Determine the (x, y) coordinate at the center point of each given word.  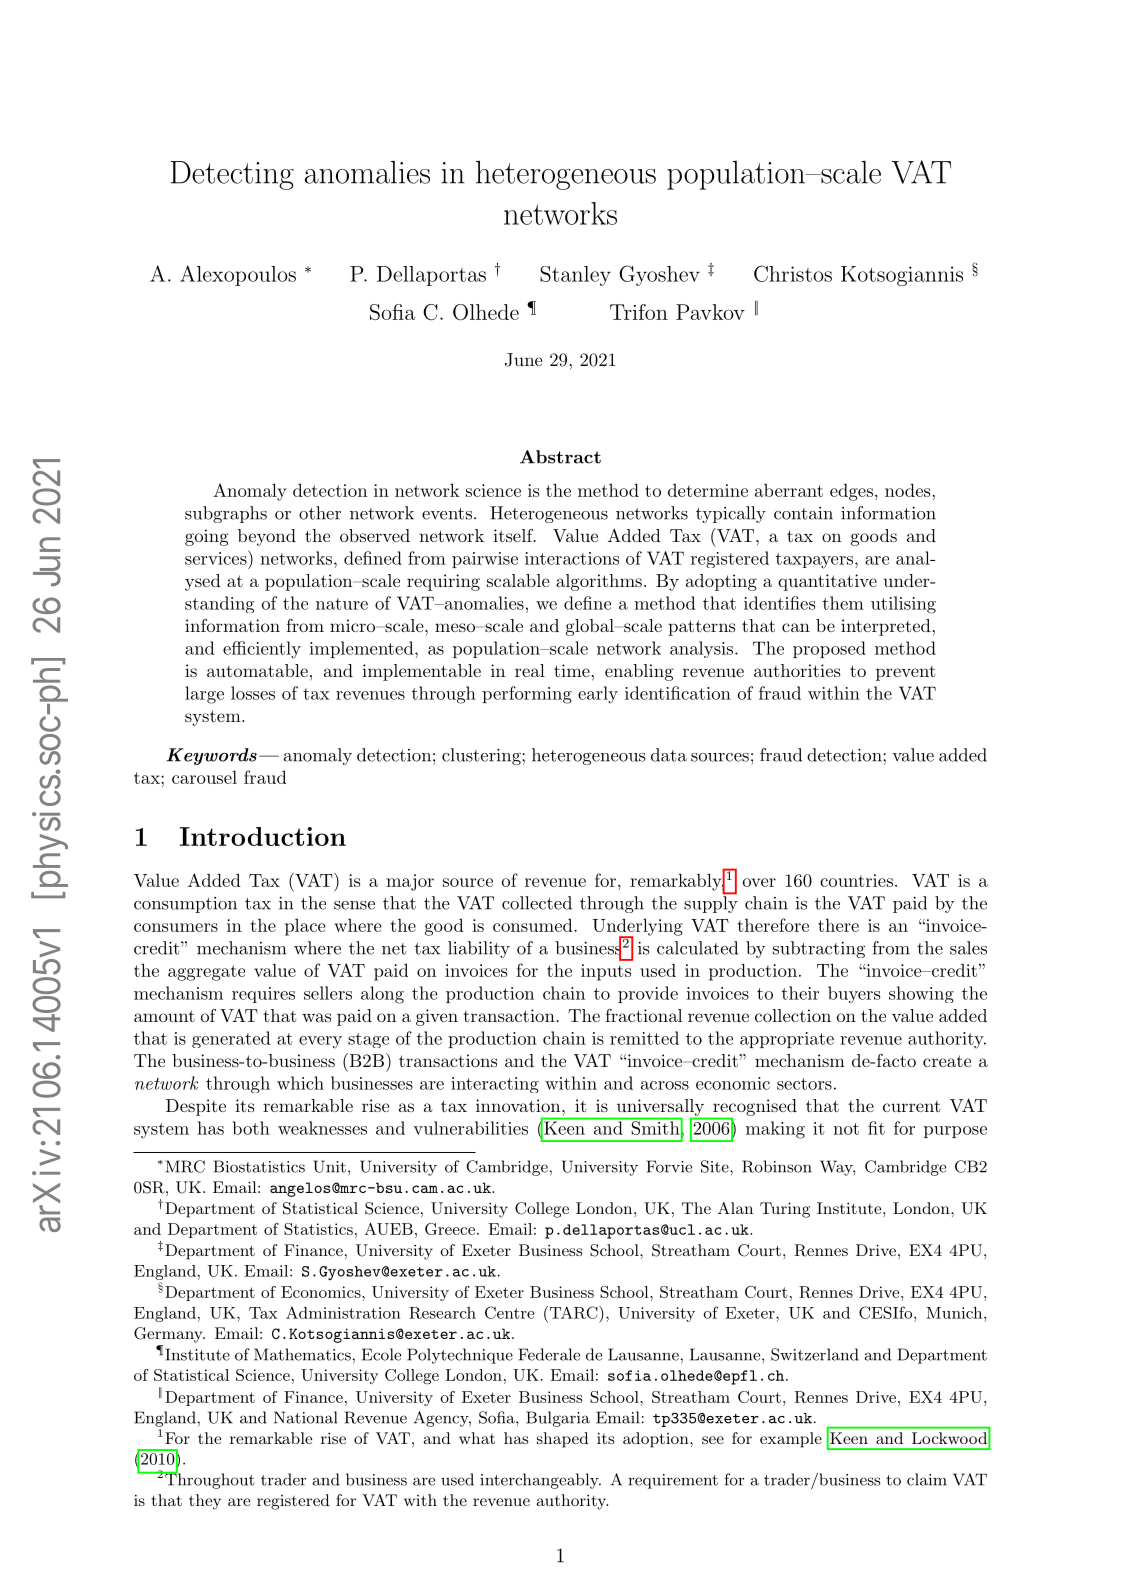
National (305, 1417)
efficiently (262, 650)
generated (231, 1039)
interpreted (886, 627)
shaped (563, 1440)
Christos (793, 273)
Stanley (575, 276)
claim (927, 1479)
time (572, 670)
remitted (644, 1038)
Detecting (232, 175)
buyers (854, 994)
